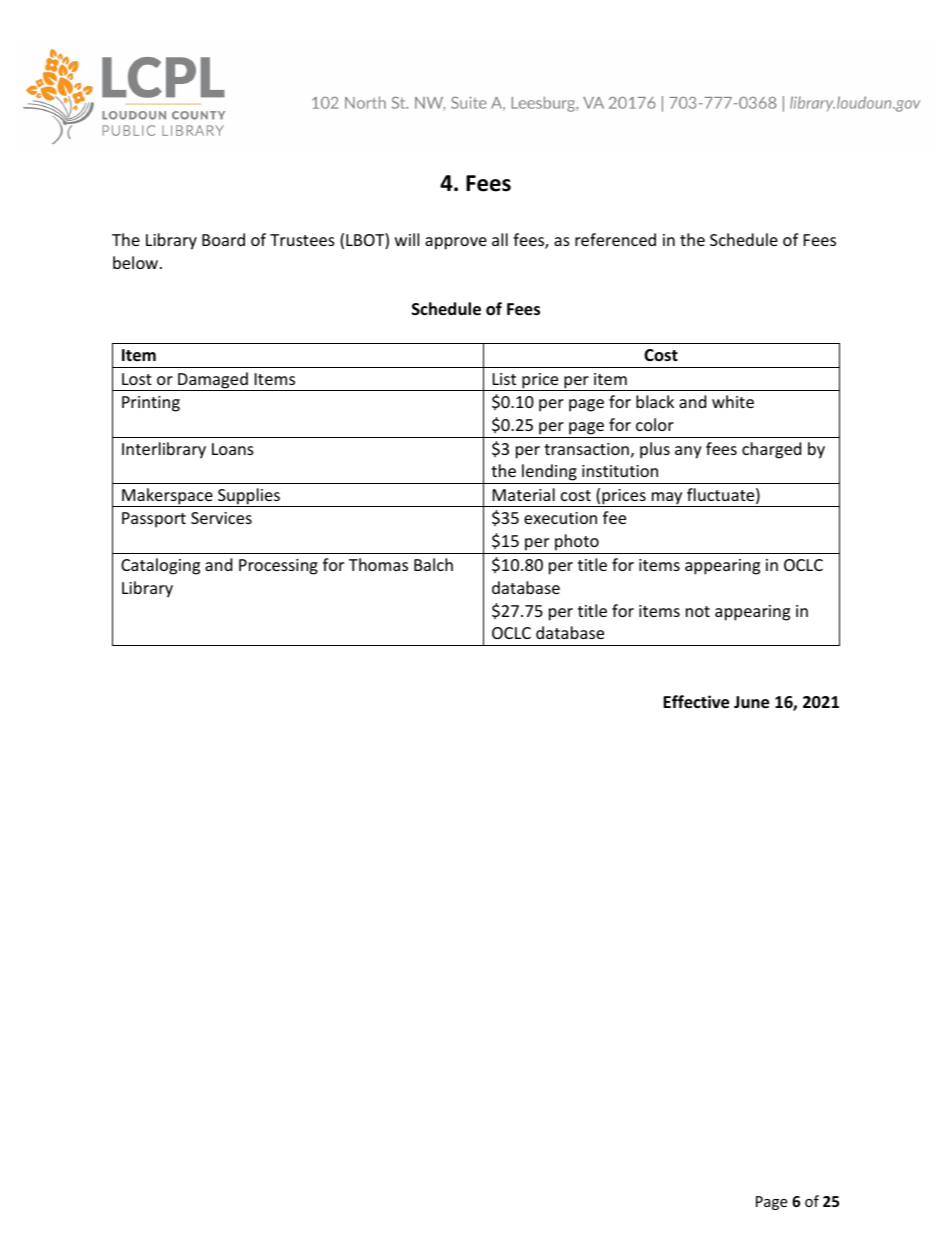 The width and height of the screenshot is (952, 1233). I want to click on Services, so click(221, 518).
